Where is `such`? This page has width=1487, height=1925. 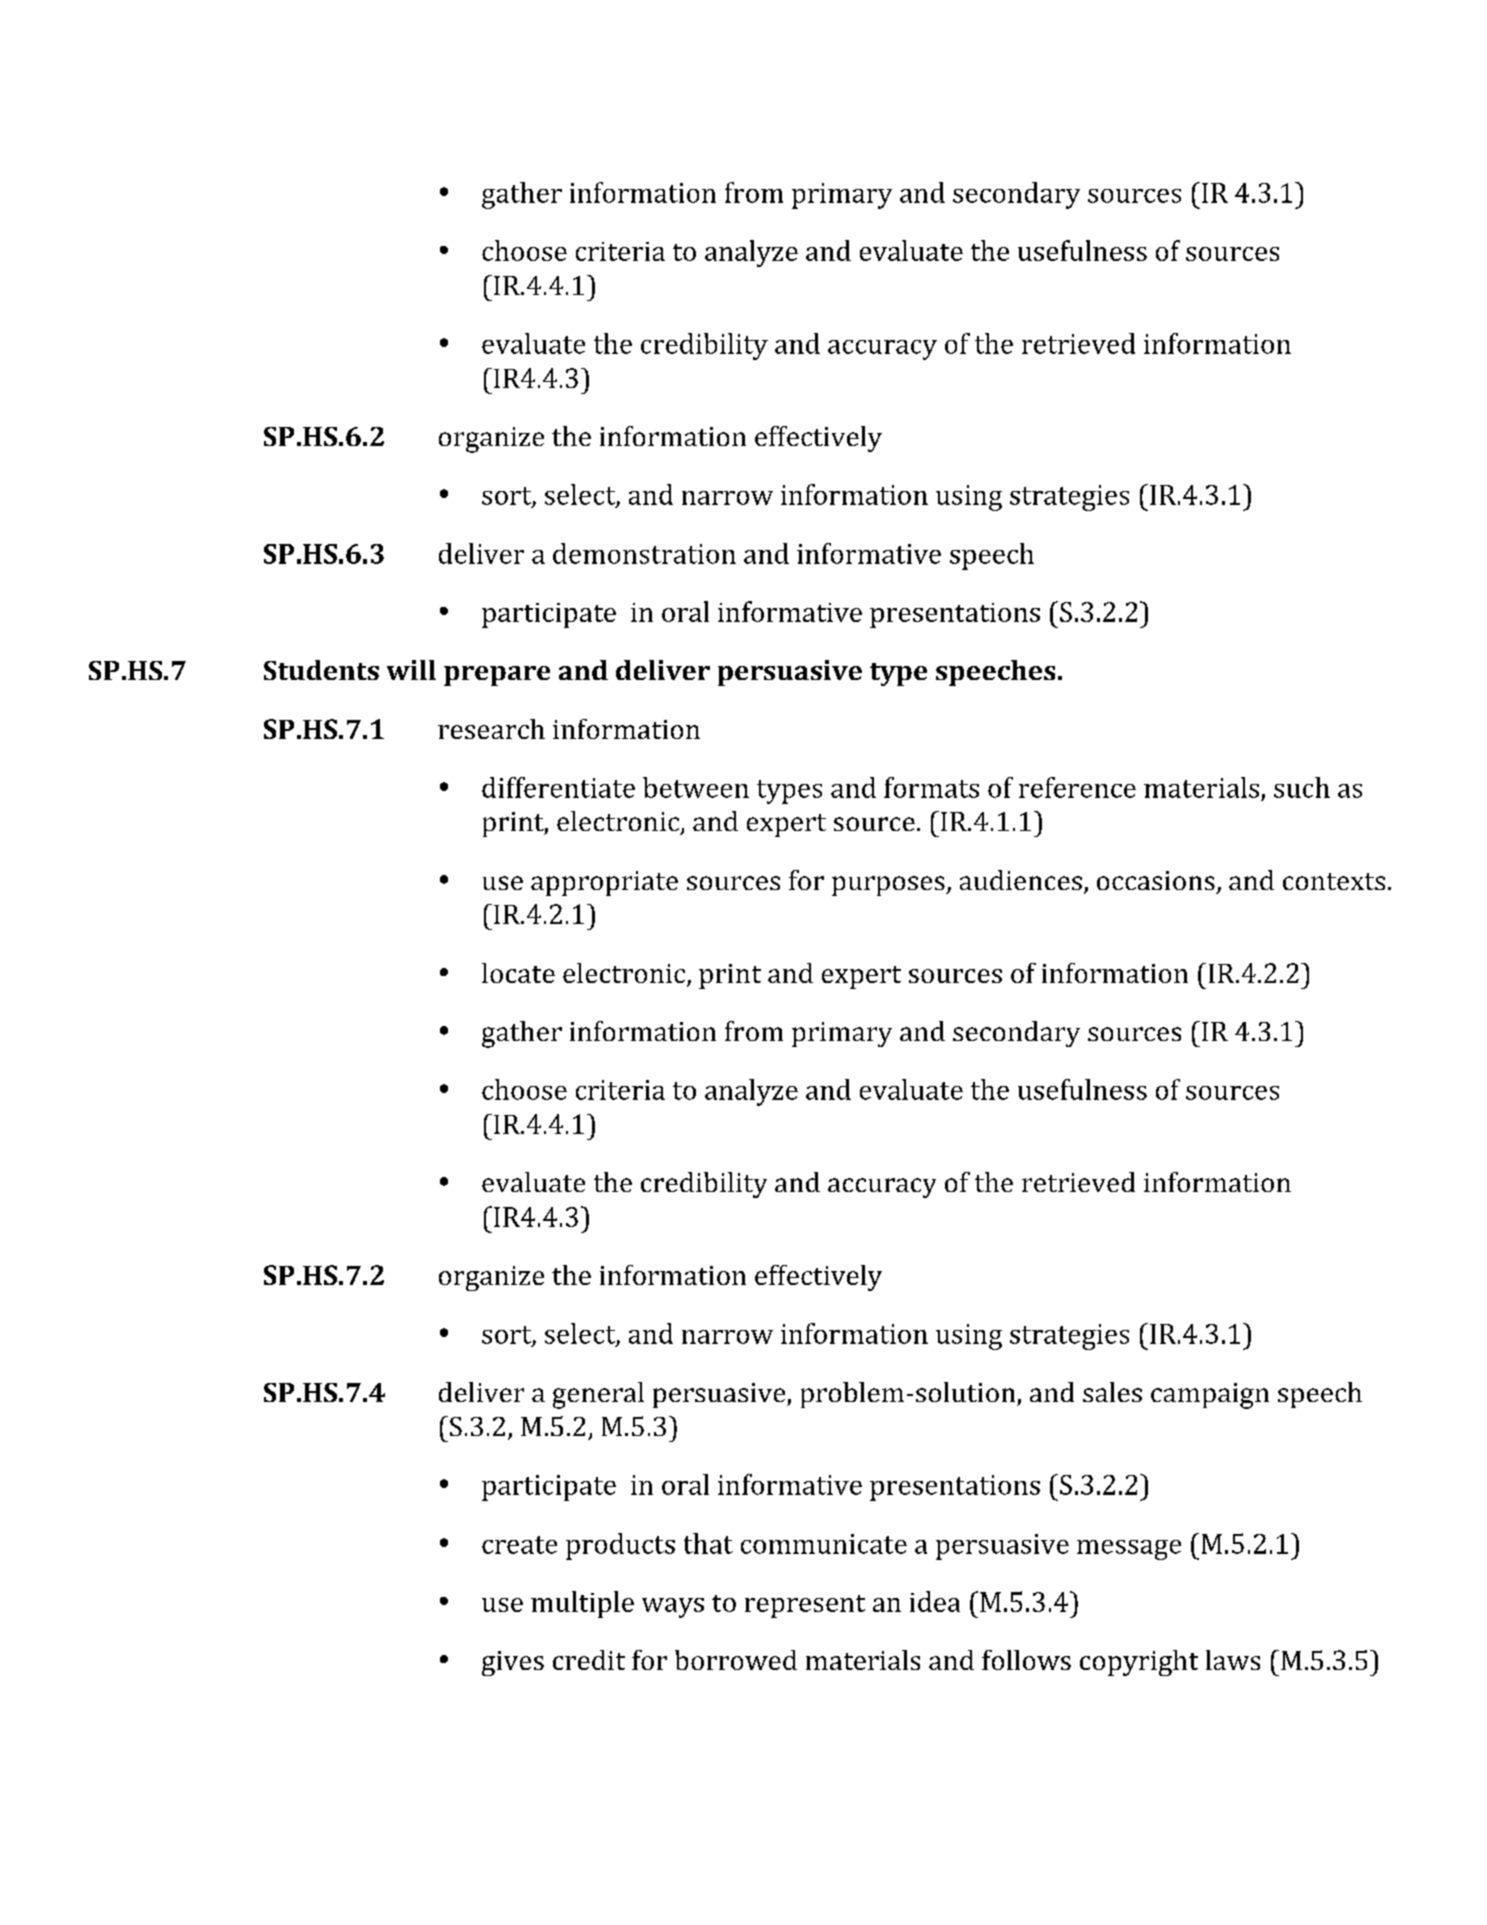
such is located at coordinates (1302, 787).
